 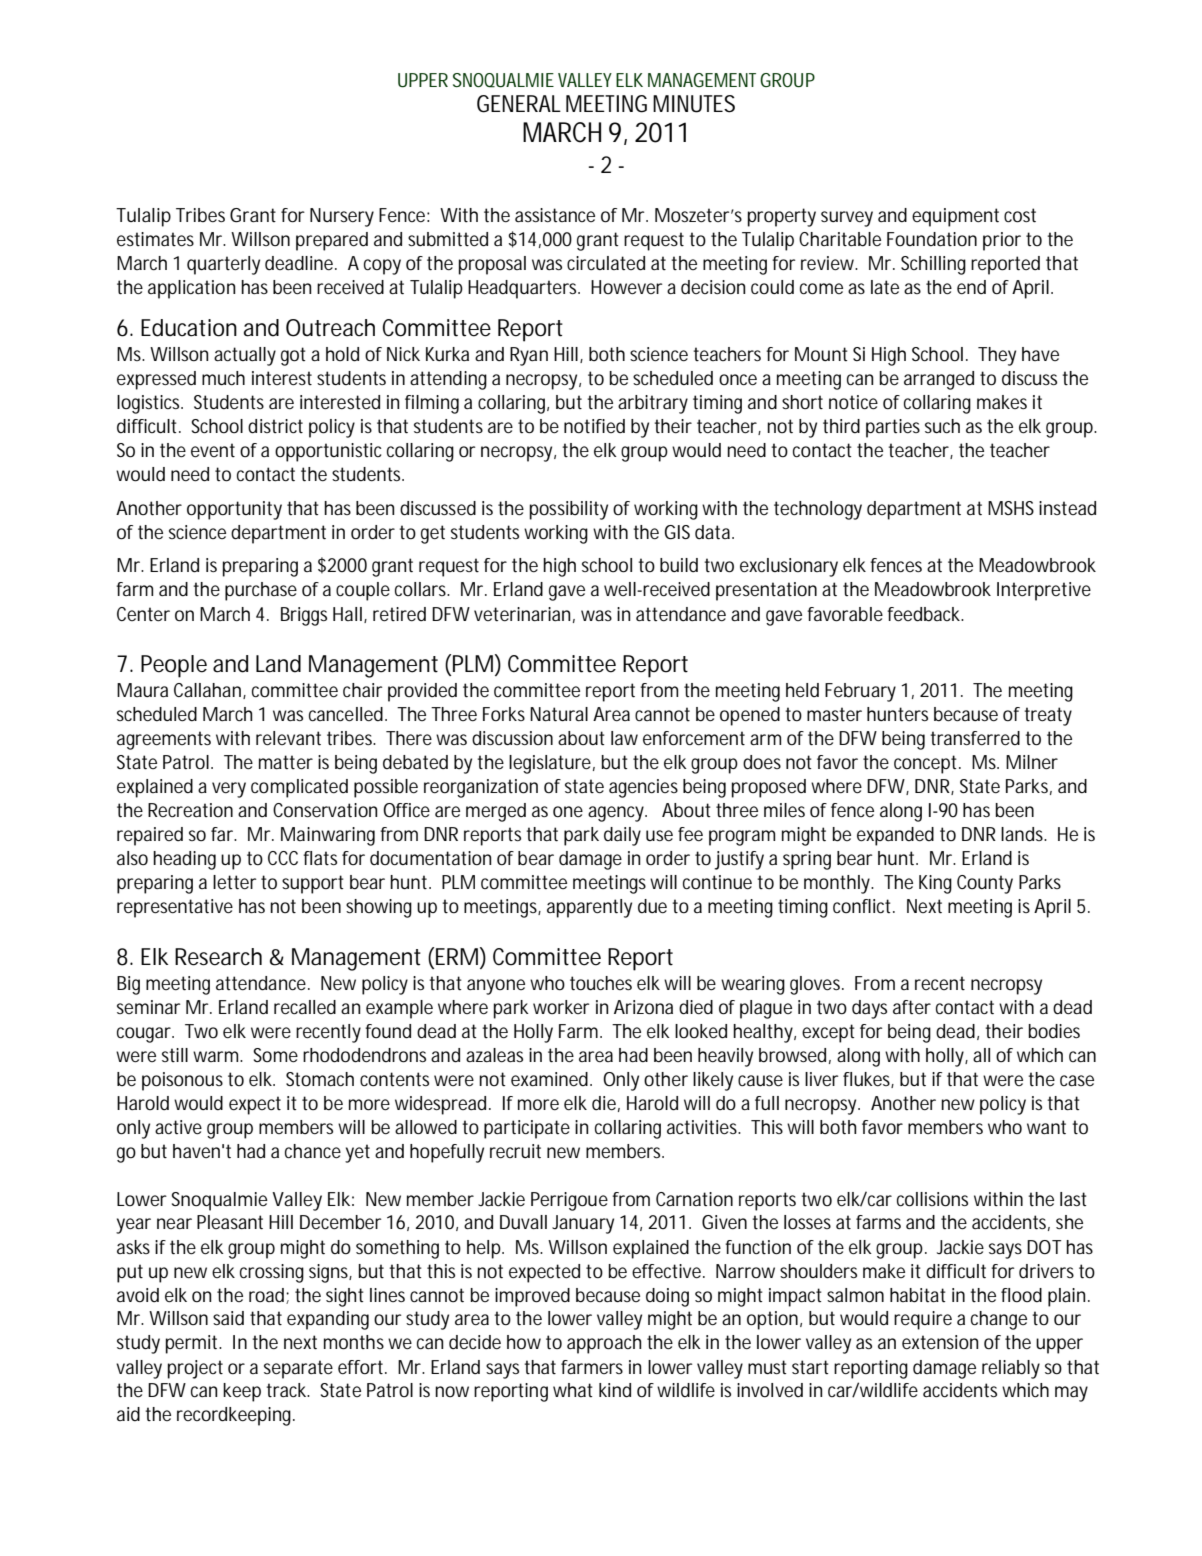 What do you see at coordinates (569, 510) in the document?
I see `possibility` at bounding box center [569, 510].
